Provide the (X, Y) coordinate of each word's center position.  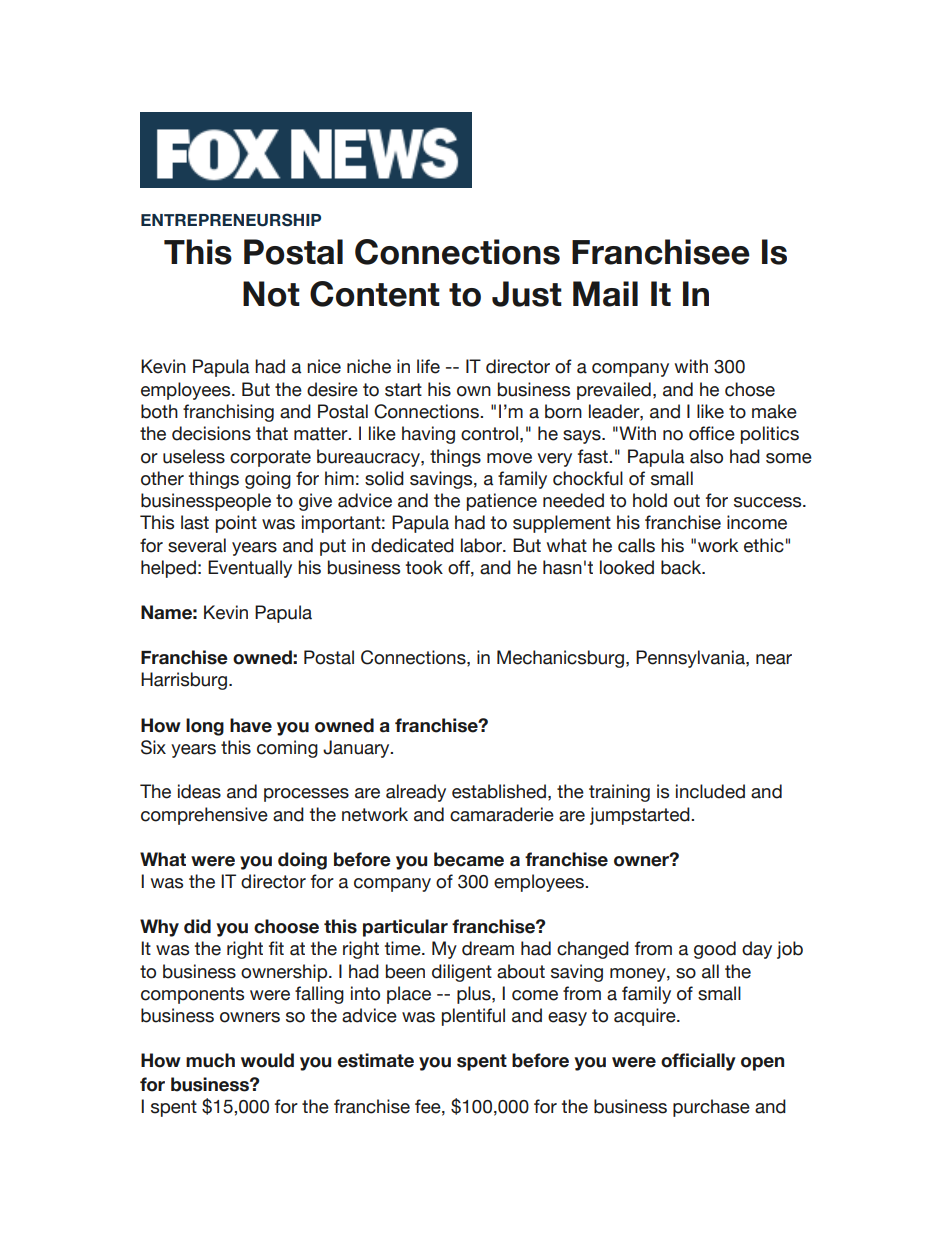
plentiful (473, 1017)
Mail (605, 294)
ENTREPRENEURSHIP (231, 220)
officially (698, 1062)
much (210, 1060)
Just (527, 294)
